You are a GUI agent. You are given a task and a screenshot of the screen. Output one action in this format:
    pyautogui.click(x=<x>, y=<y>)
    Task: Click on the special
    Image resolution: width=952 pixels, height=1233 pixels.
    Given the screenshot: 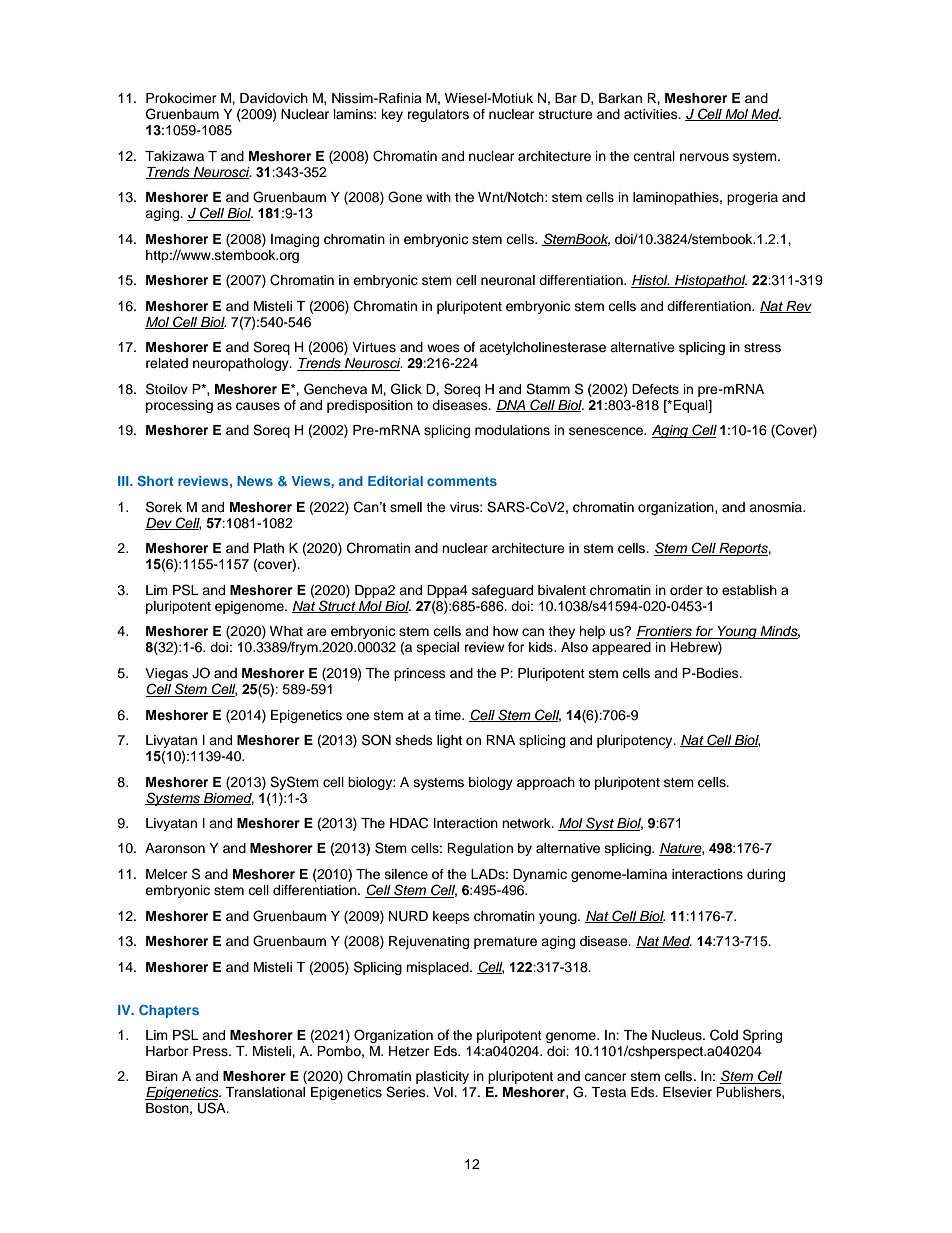 What is the action you would take?
    pyautogui.click(x=438, y=648)
